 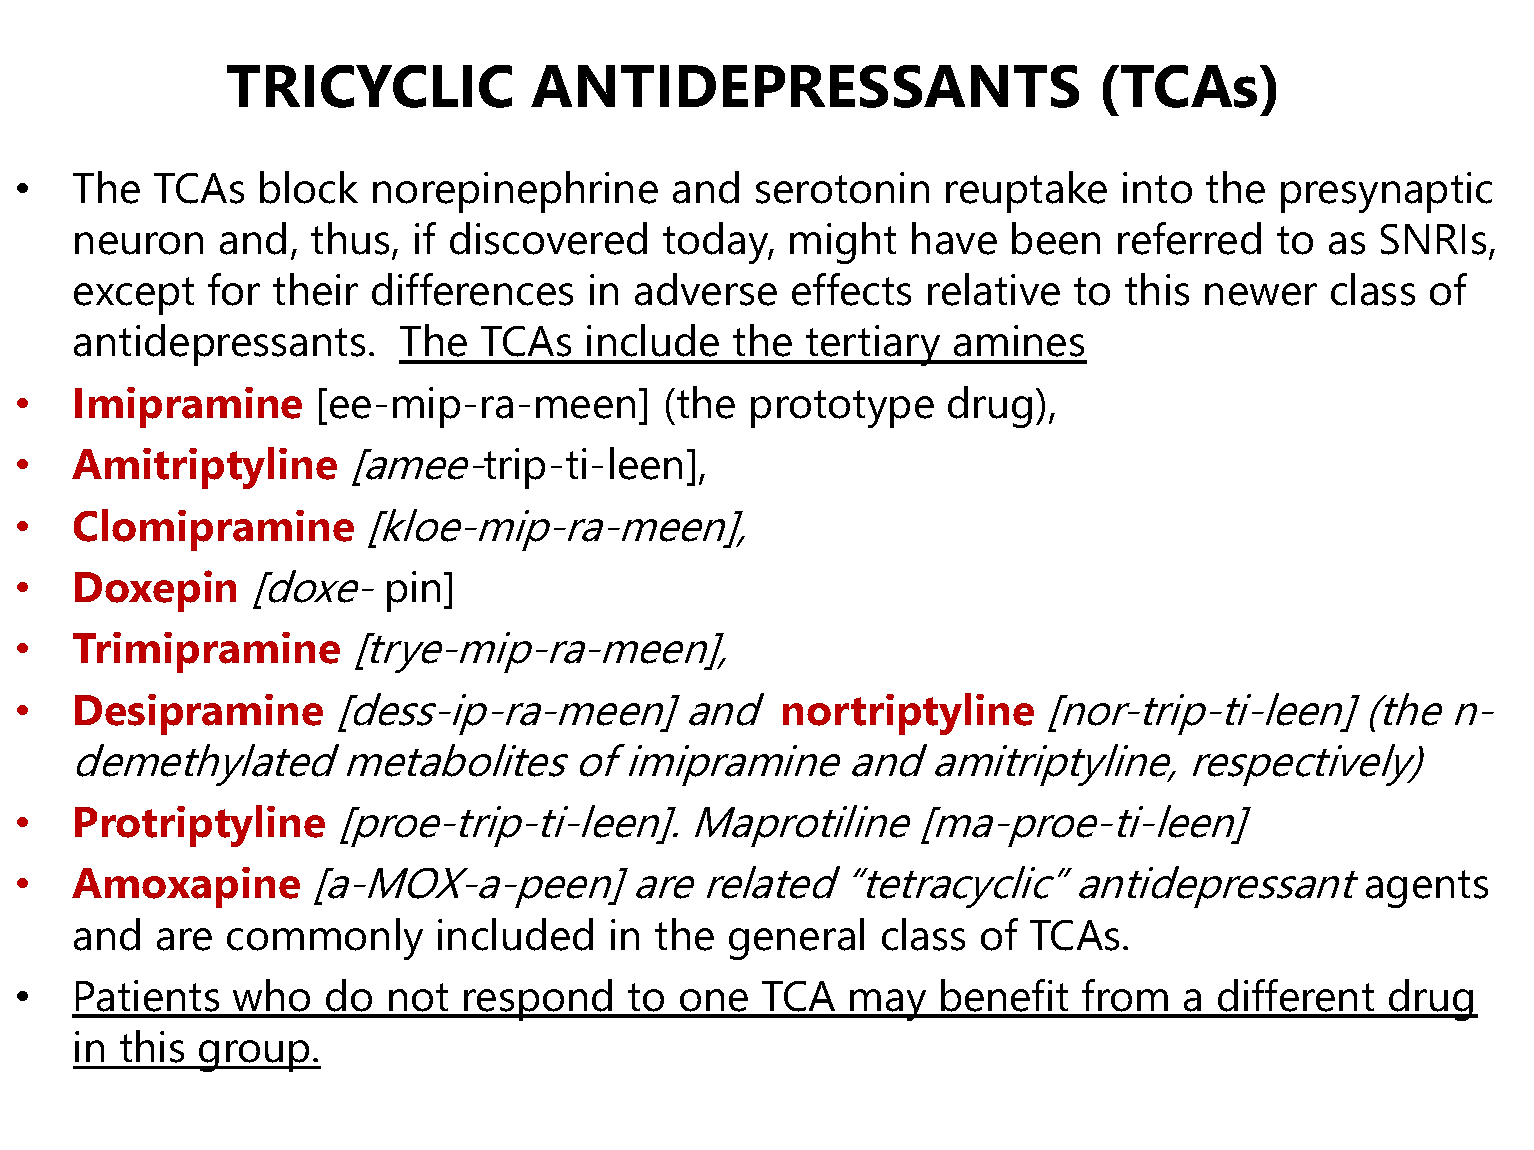 I want to click on Clomipramine, so click(x=214, y=530).
